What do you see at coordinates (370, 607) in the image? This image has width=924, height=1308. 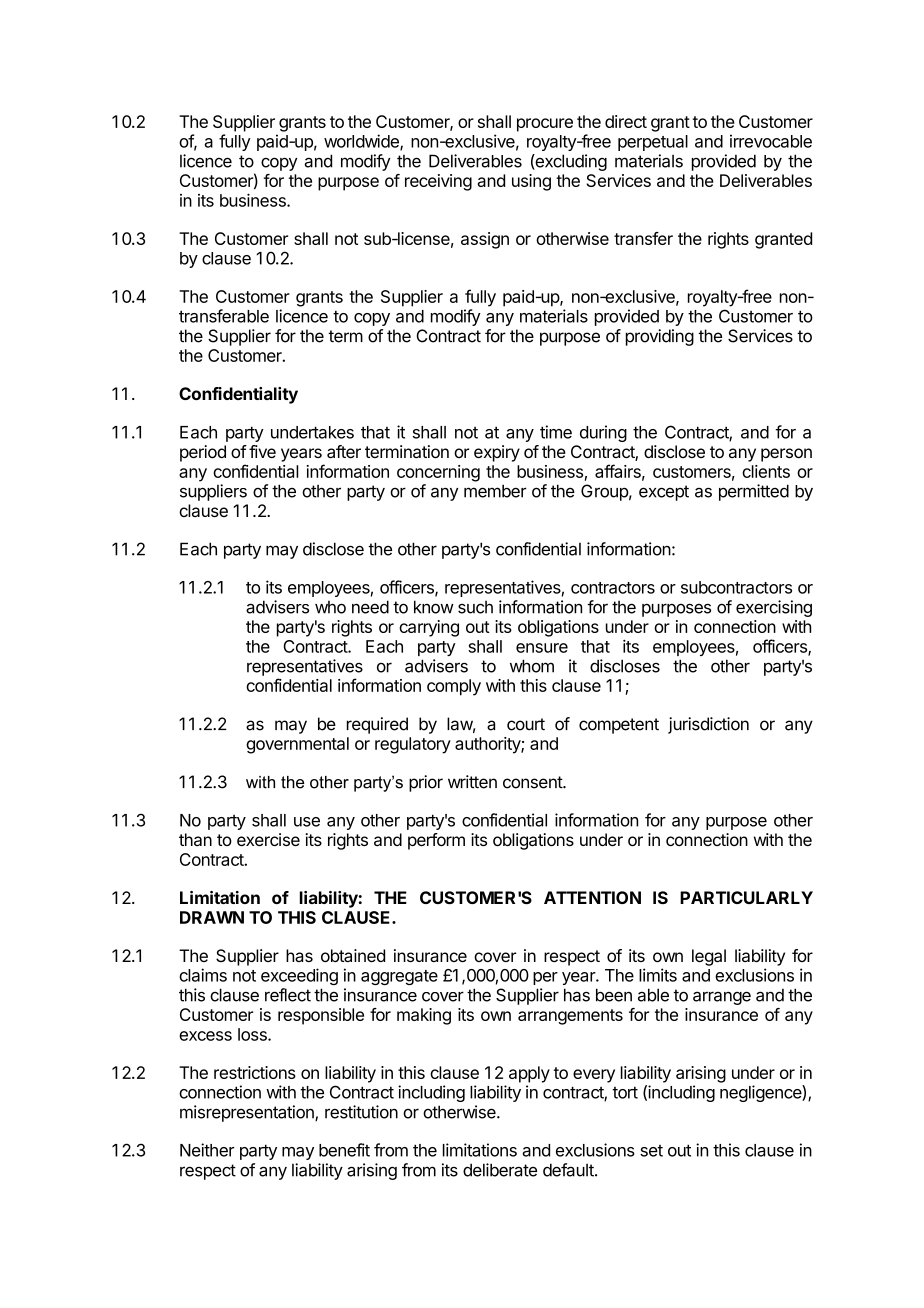 I see `need` at bounding box center [370, 607].
